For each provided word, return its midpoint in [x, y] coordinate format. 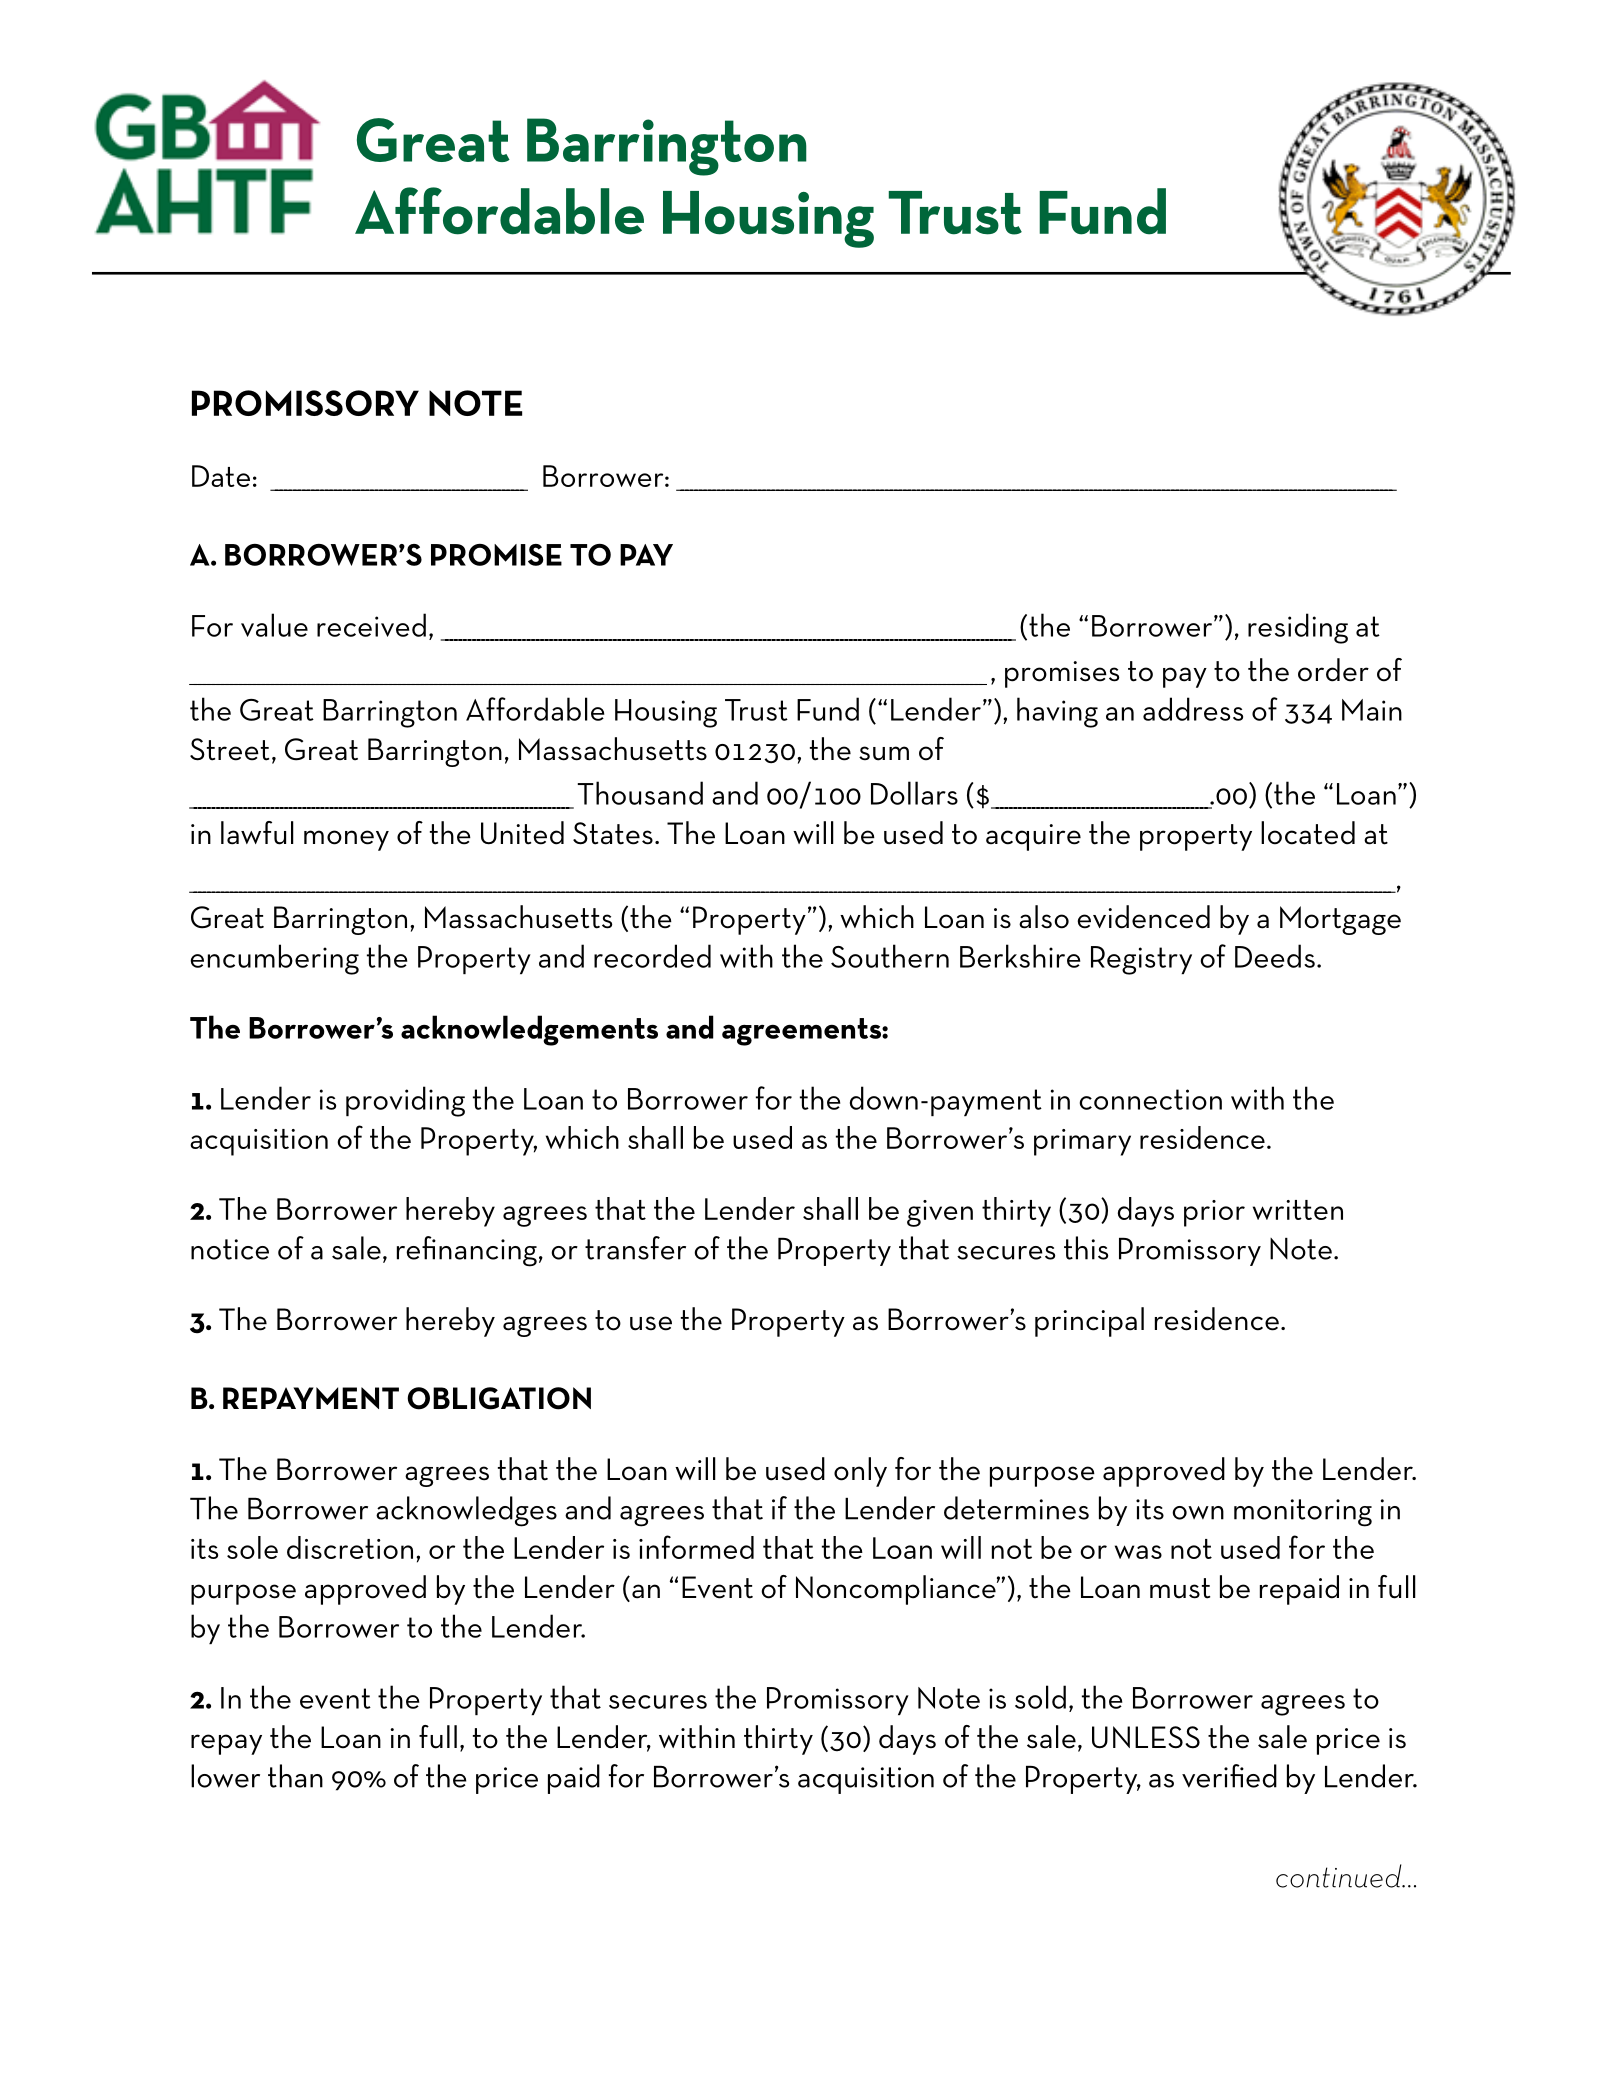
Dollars [914, 793]
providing [405, 1101]
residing [1298, 628]
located [1308, 833]
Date [221, 476]
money [346, 840]
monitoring [1303, 1513]
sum [884, 753]
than [295, 1776]
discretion [350, 1547]
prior [1214, 1213]
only [860, 1472]
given [940, 1213]
